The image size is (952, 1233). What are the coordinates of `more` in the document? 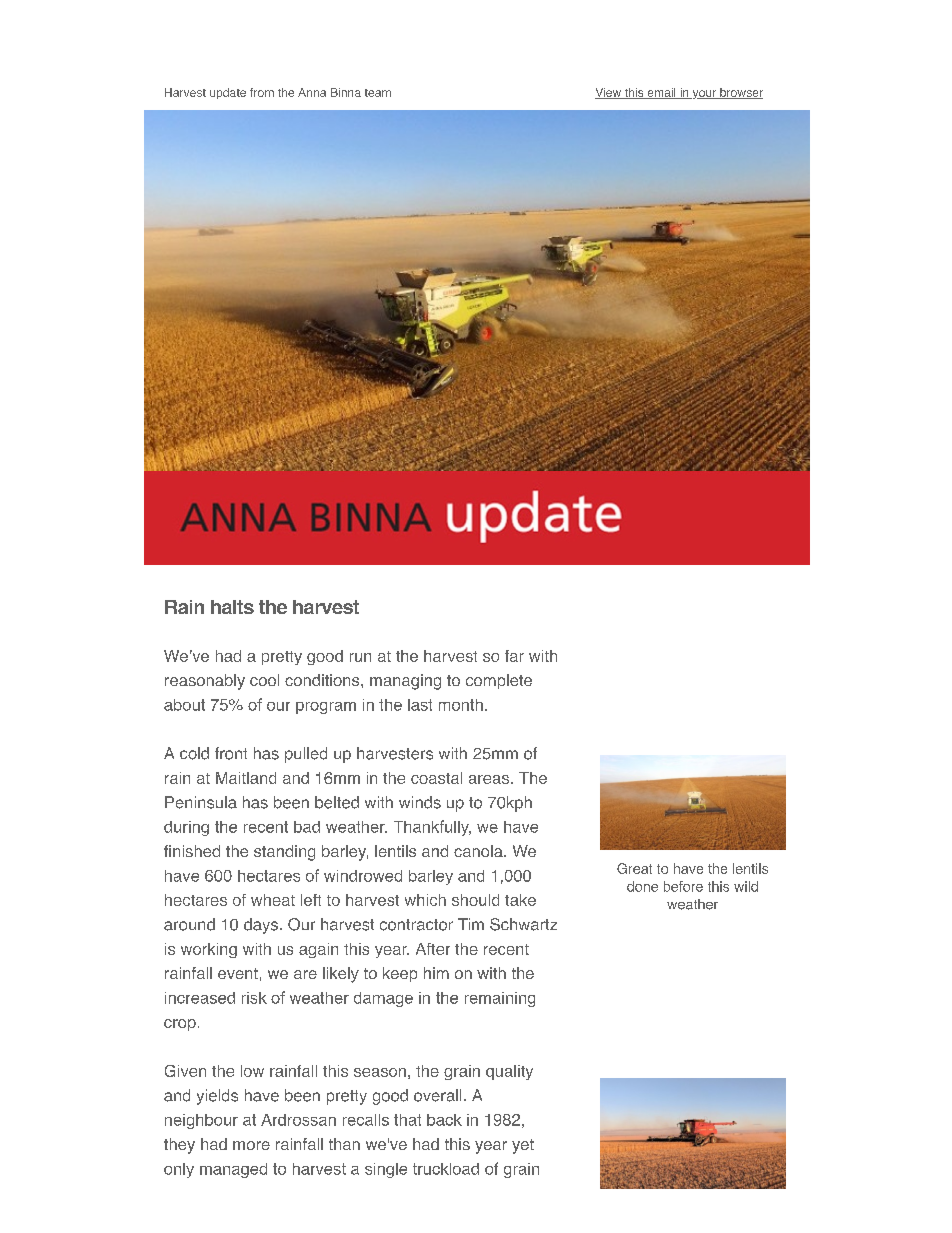 It's located at (251, 1145).
